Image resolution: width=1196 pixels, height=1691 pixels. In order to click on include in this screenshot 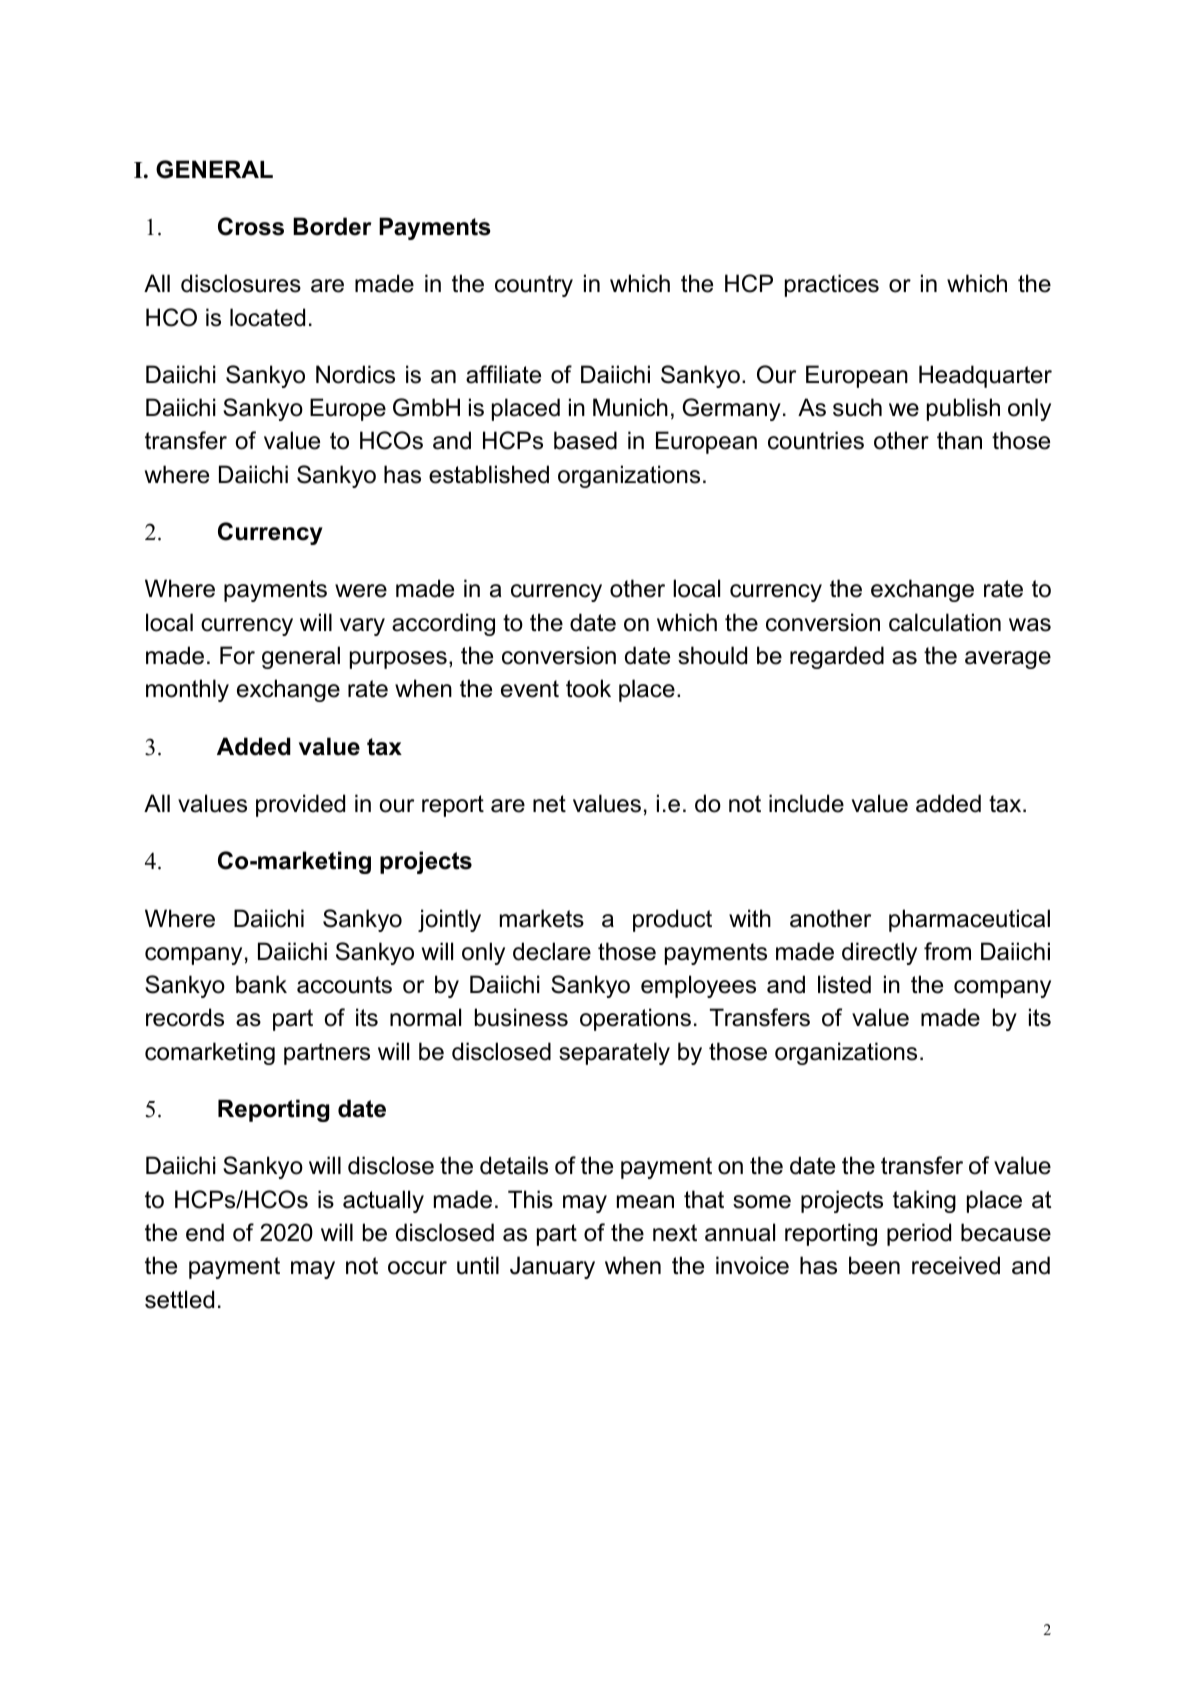, I will do `click(806, 803)`.
